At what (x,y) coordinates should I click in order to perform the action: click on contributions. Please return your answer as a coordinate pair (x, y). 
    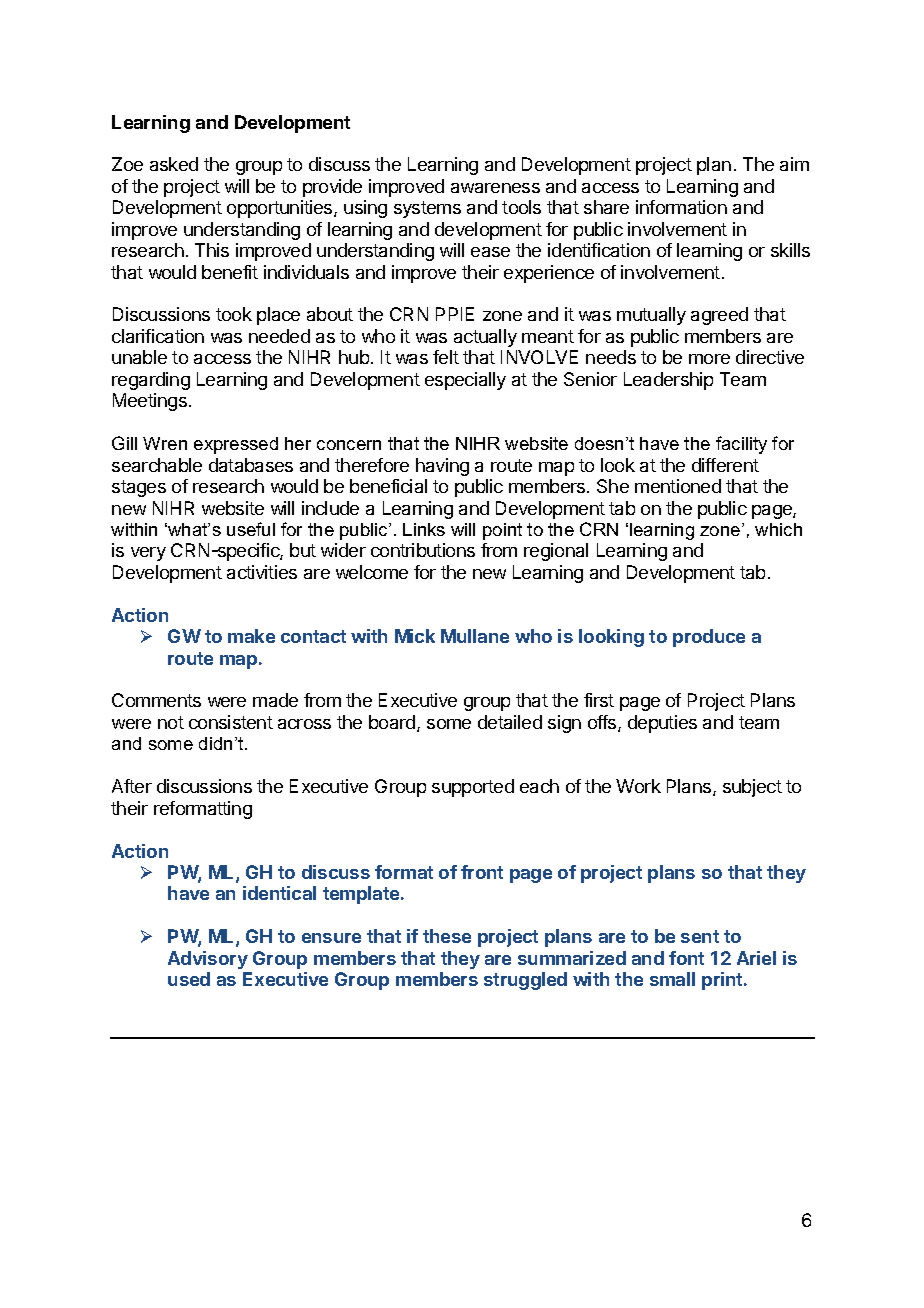
    Looking at the image, I should click on (423, 550).
